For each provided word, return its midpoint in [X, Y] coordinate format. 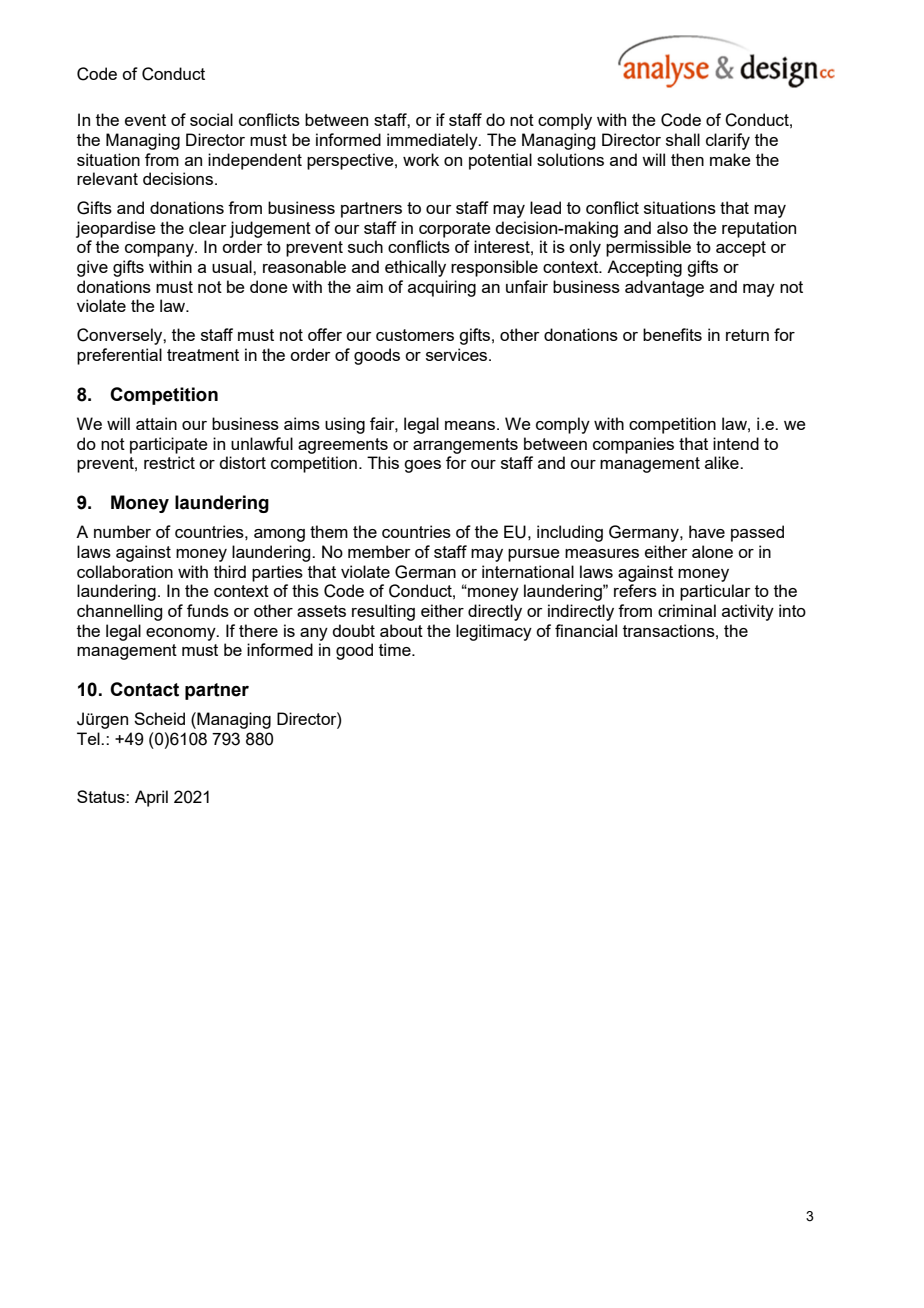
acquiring [442, 288]
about [401, 630]
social [211, 119]
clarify [728, 141]
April [151, 798]
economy [182, 634]
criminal [687, 610]
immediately [433, 141]
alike [723, 462]
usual [233, 266]
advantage [664, 288]
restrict [169, 462]
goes [422, 466]
